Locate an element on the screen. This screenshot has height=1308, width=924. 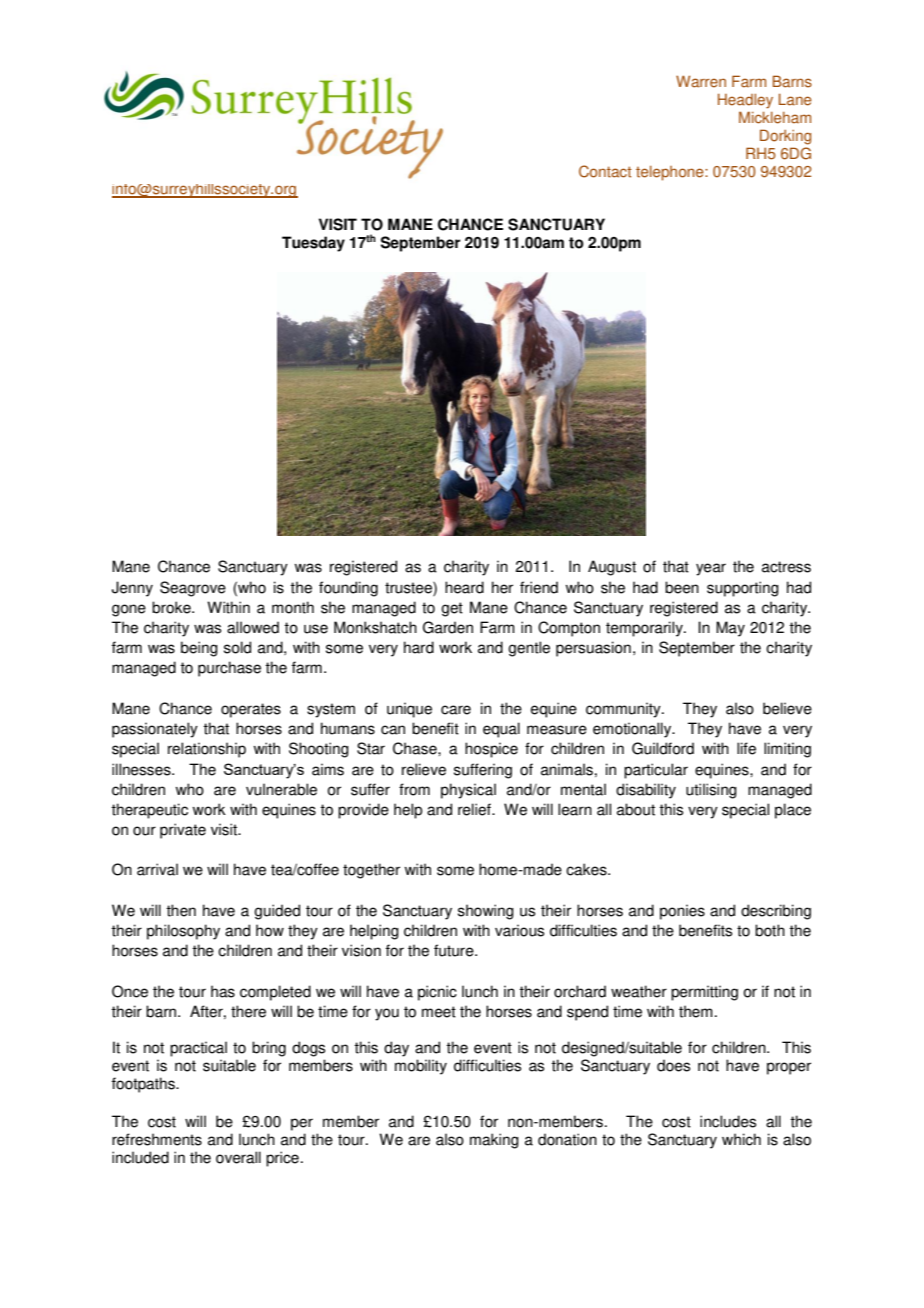
May is located at coordinates (730, 629).
